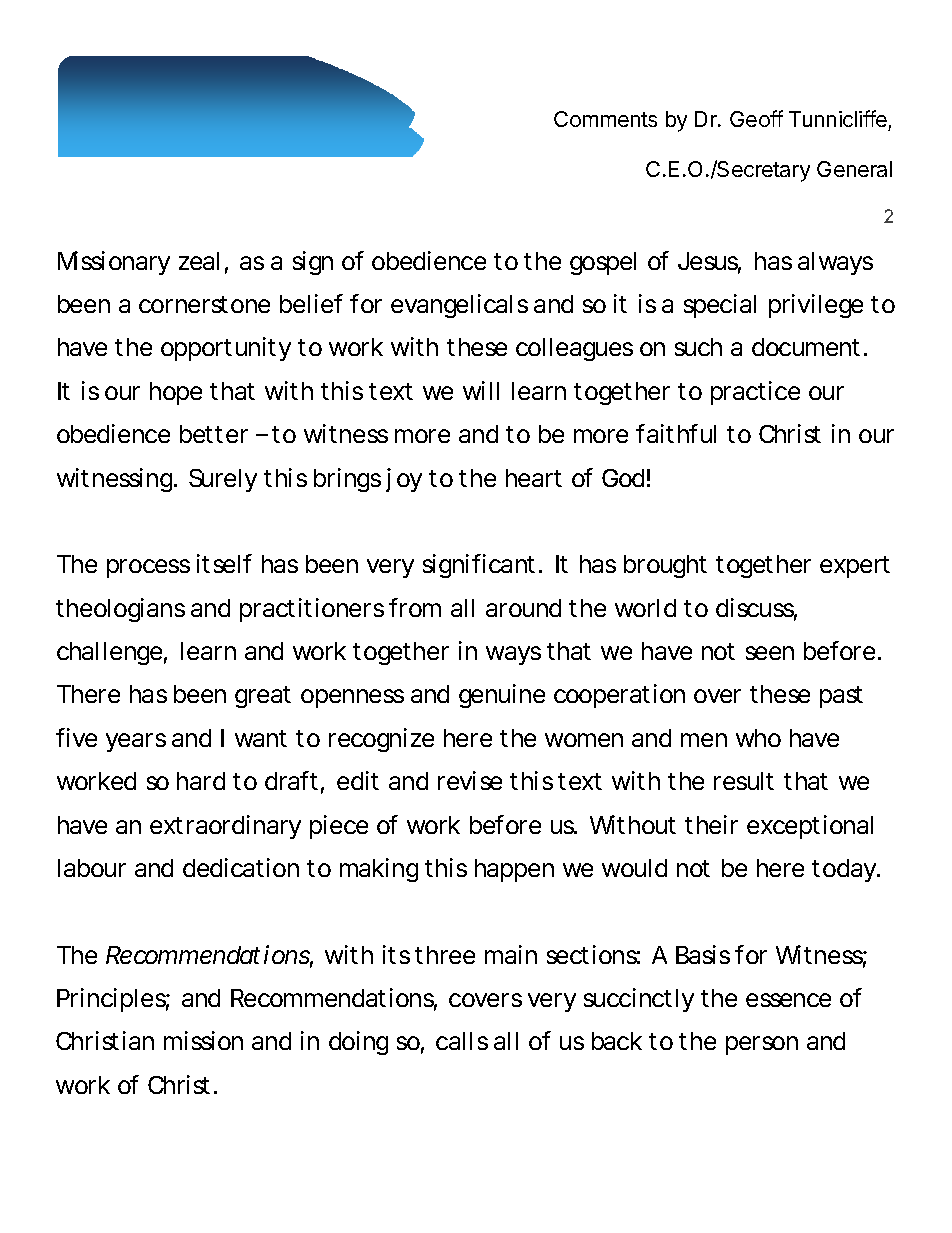 The width and height of the image is (952, 1233). Describe the element at coordinates (199, 261) in the image. I see `zeal` at that location.
